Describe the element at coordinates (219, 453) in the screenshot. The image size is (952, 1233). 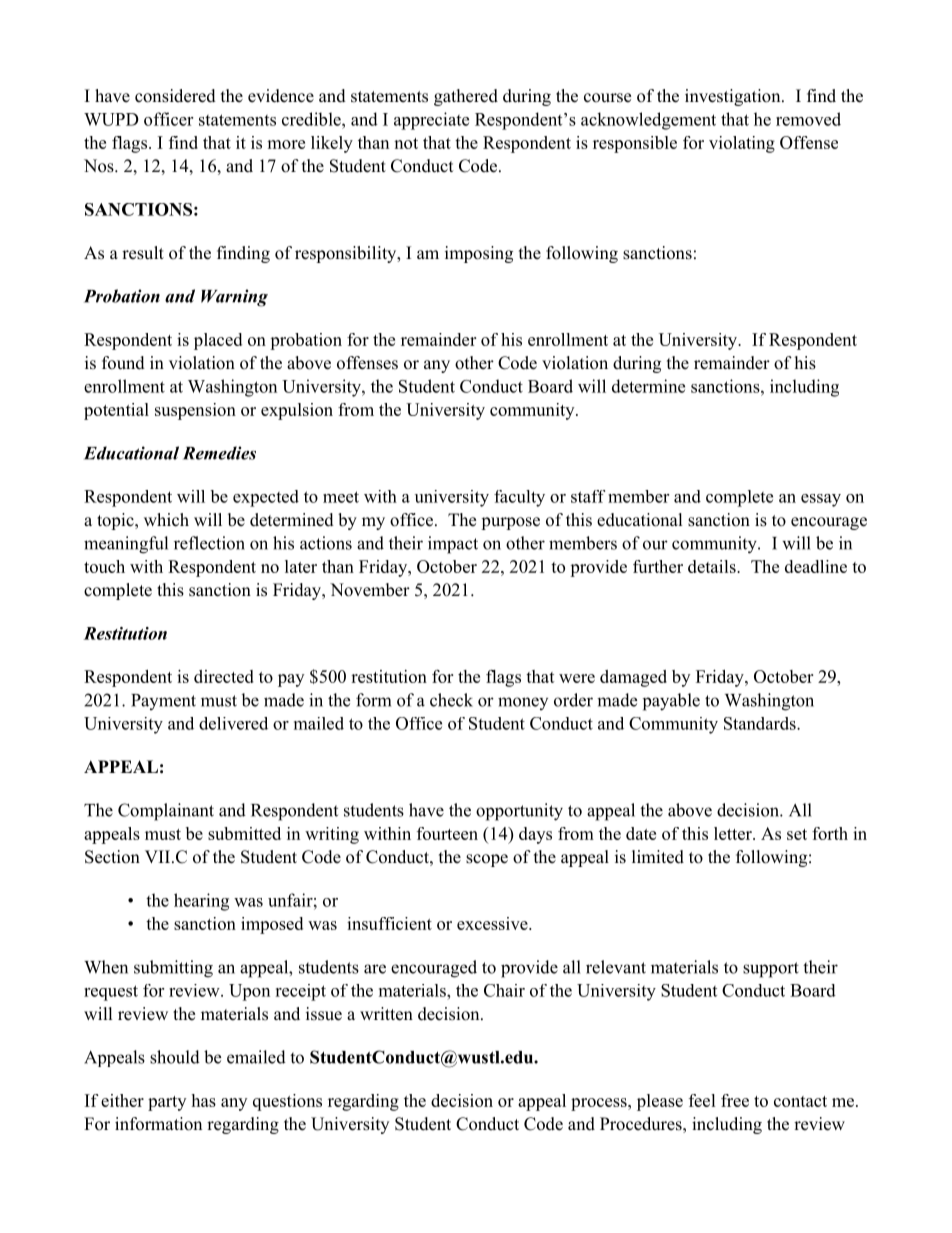
I see `Remedies` at that location.
